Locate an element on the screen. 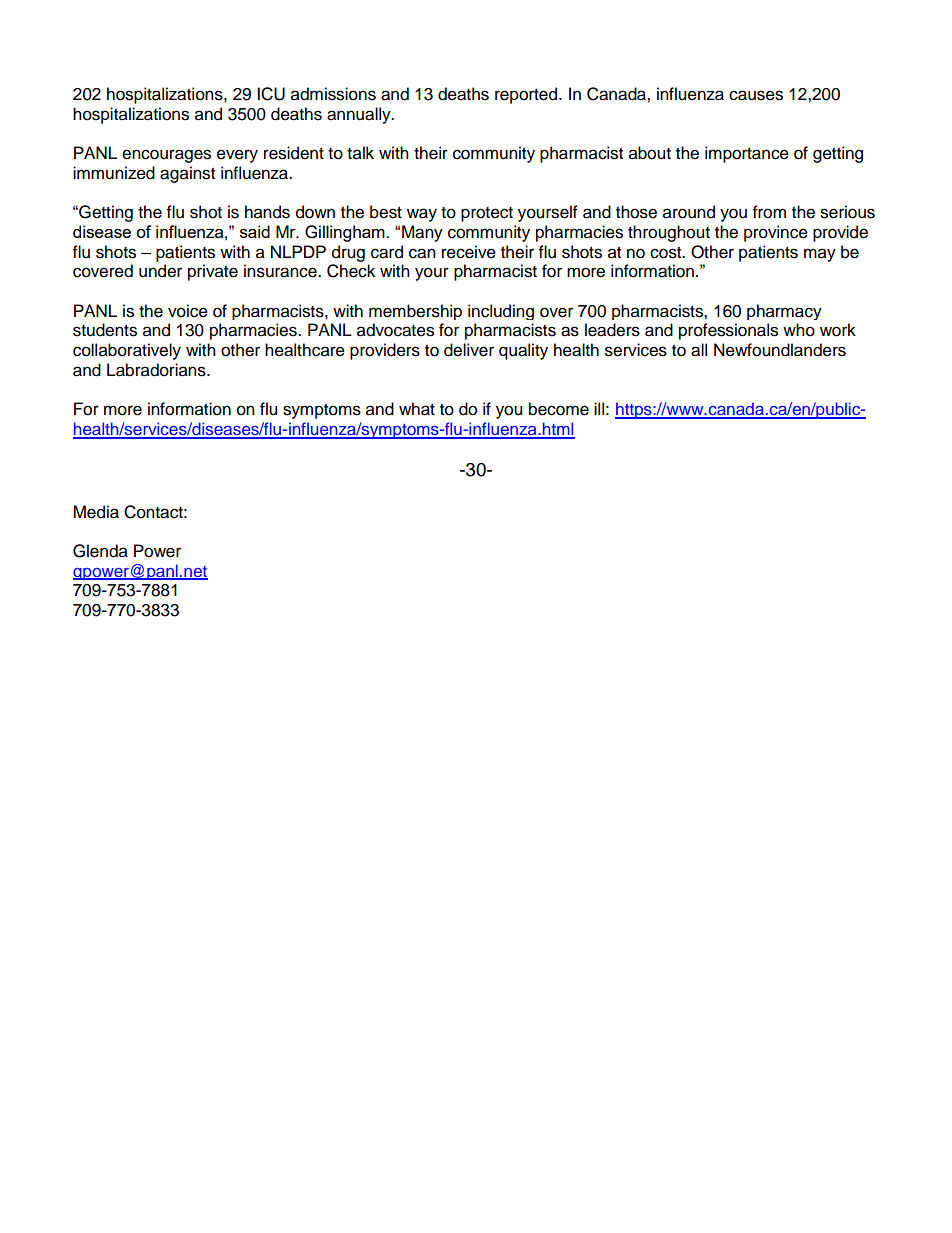  deliver is located at coordinates (469, 350).
